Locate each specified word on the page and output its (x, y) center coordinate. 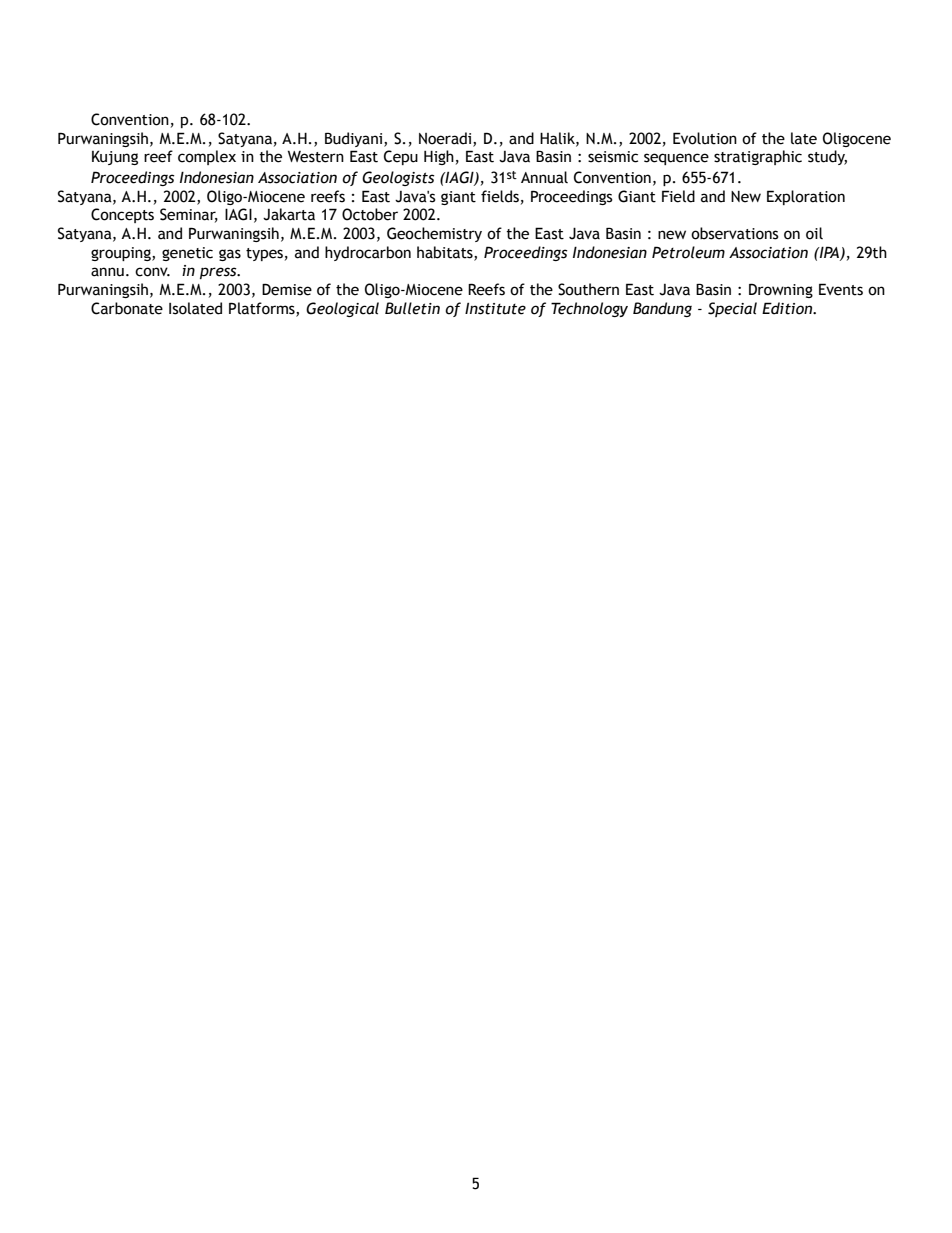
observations (735, 233)
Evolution (705, 138)
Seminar (189, 215)
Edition (788, 308)
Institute (495, 308)
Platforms (263, 309)
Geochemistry (434, 234)
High (439, 157)
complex (207, 157)
